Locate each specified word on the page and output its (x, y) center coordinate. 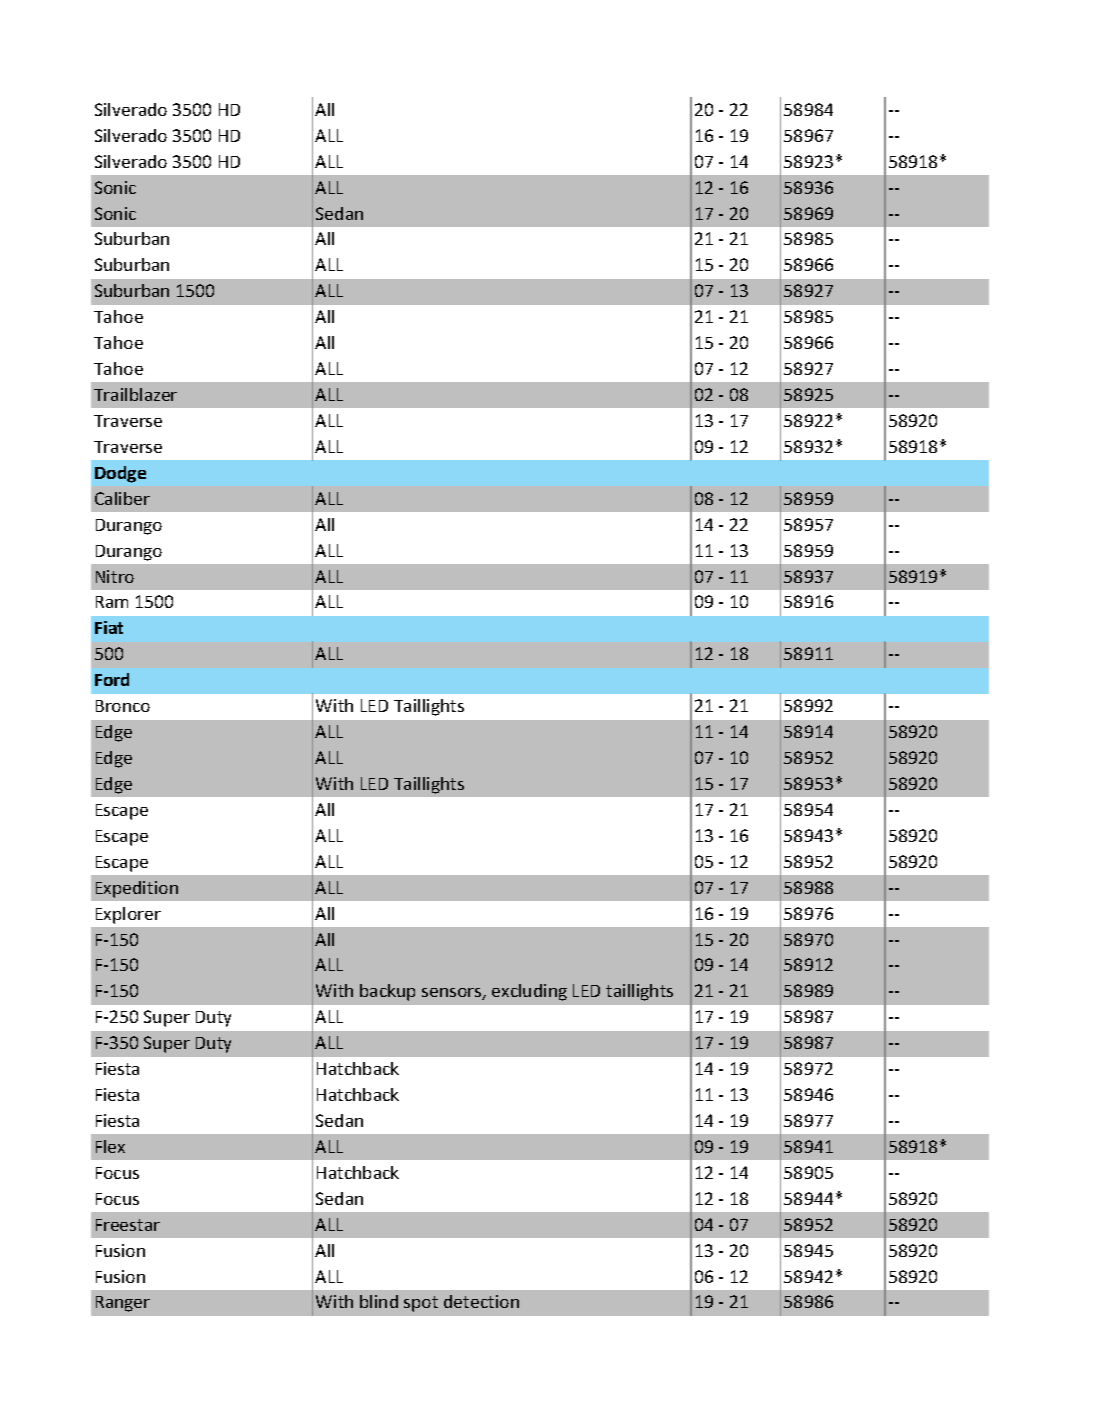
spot (421, 1304)
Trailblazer (135, 394)
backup (387, 992)
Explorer (128, 915)
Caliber (122, 498)
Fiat (109, 627)
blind (379, 1301)
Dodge (120, 474)
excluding (529, 992)
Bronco (123, 706)
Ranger (123, 1304)
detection (481, 1301)
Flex (110, 1146)
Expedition (137, 889)
